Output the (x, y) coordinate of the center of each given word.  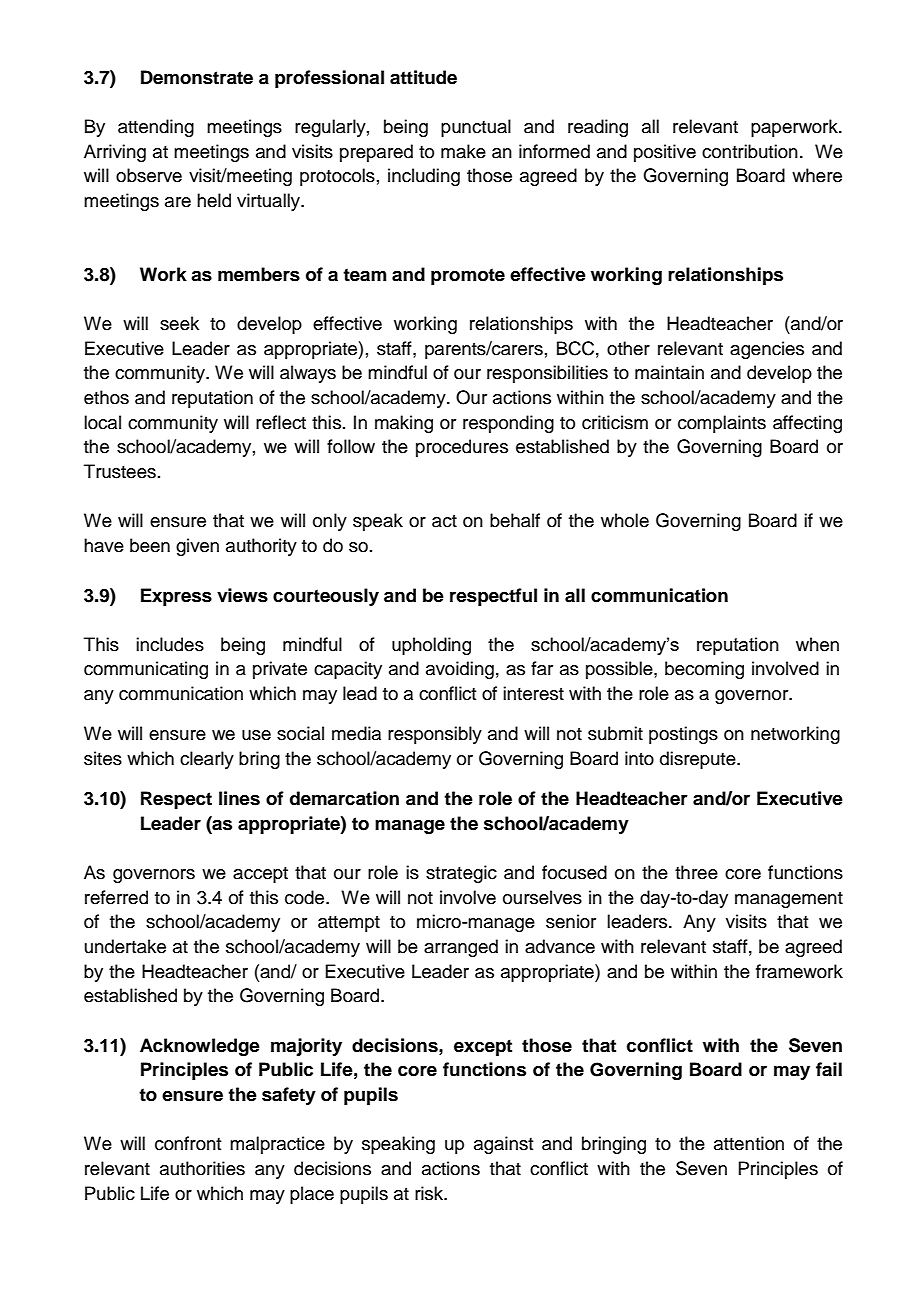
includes (170, 644)
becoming (704, 670)
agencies (767, 350)
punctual (476, 128)
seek (179, 323)
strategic (461, 874)
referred (116, 897)
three (696, 872)
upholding (431, 646)
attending (156, 128)
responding (508, 424)
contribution (750, 151)
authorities (202, 1168)
